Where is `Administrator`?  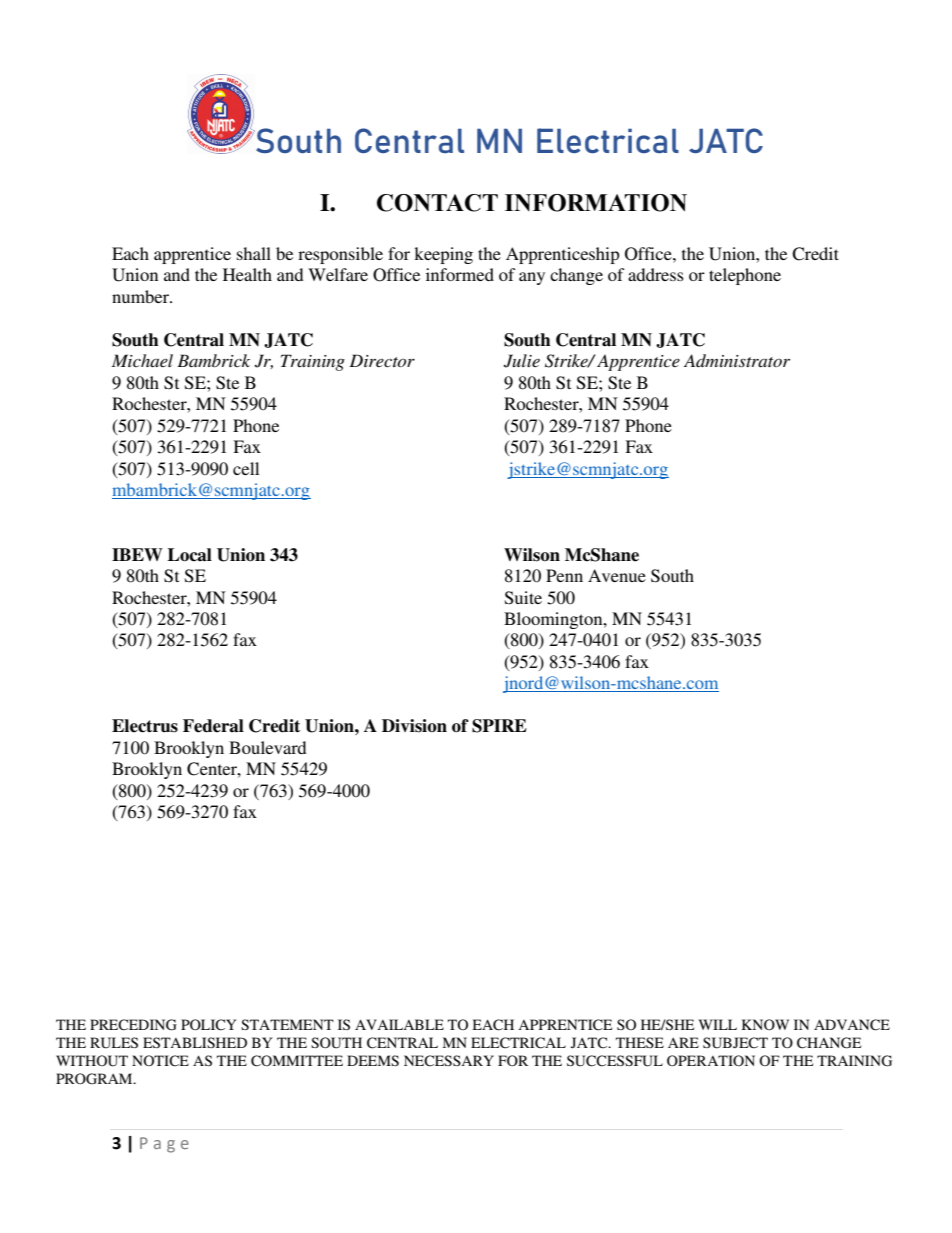 Administrator is located at coordinates (737, 360).
